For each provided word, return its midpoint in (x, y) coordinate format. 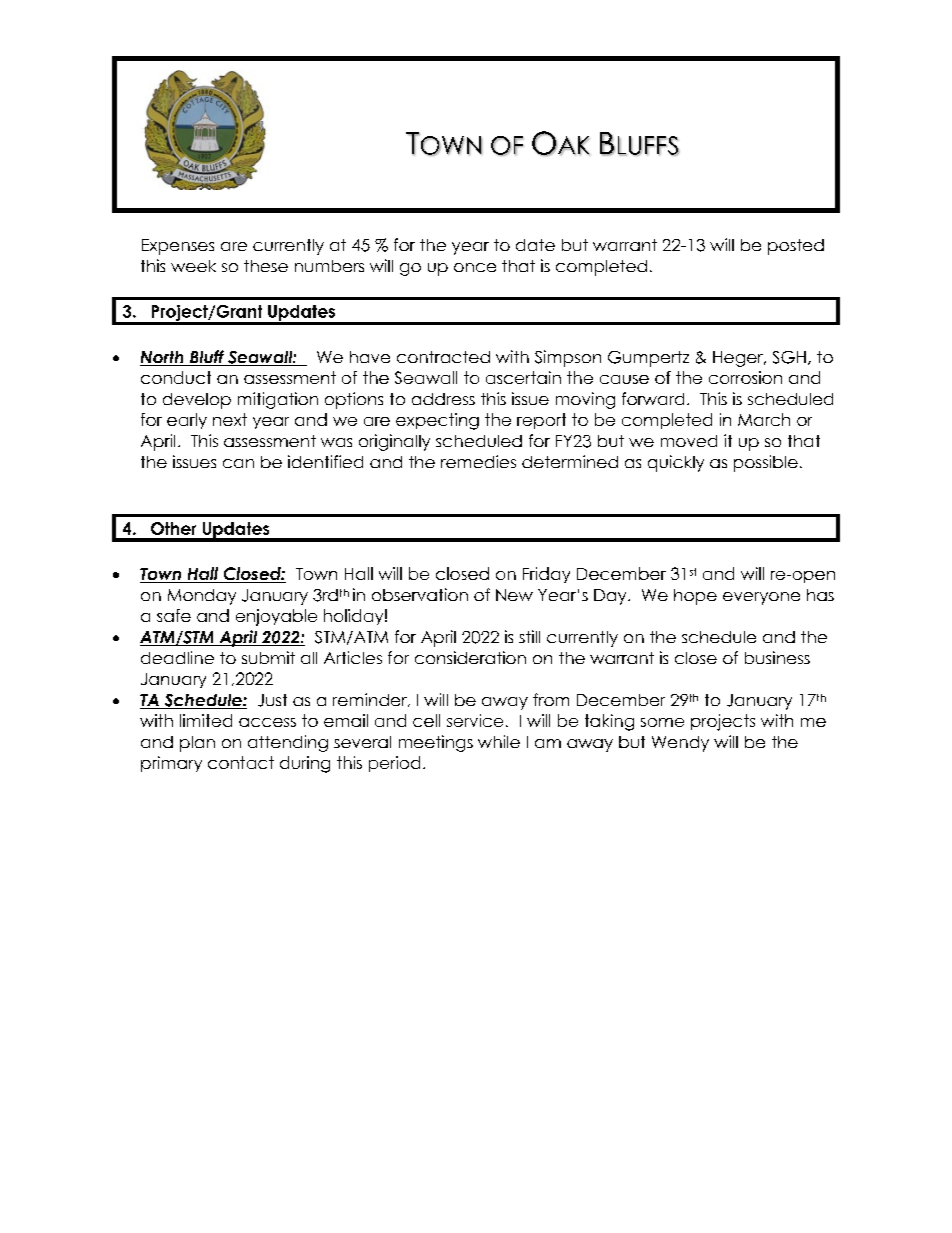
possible (766, 463)
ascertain (523, 377)
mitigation (278, 400)
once (475, 267)
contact (241, 762)
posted (796, 247)
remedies (478, 461)
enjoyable (276, 617)
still (529, 636)
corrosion (745, 377)
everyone (761, 598)
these (266, 266)
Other (173, 528)
